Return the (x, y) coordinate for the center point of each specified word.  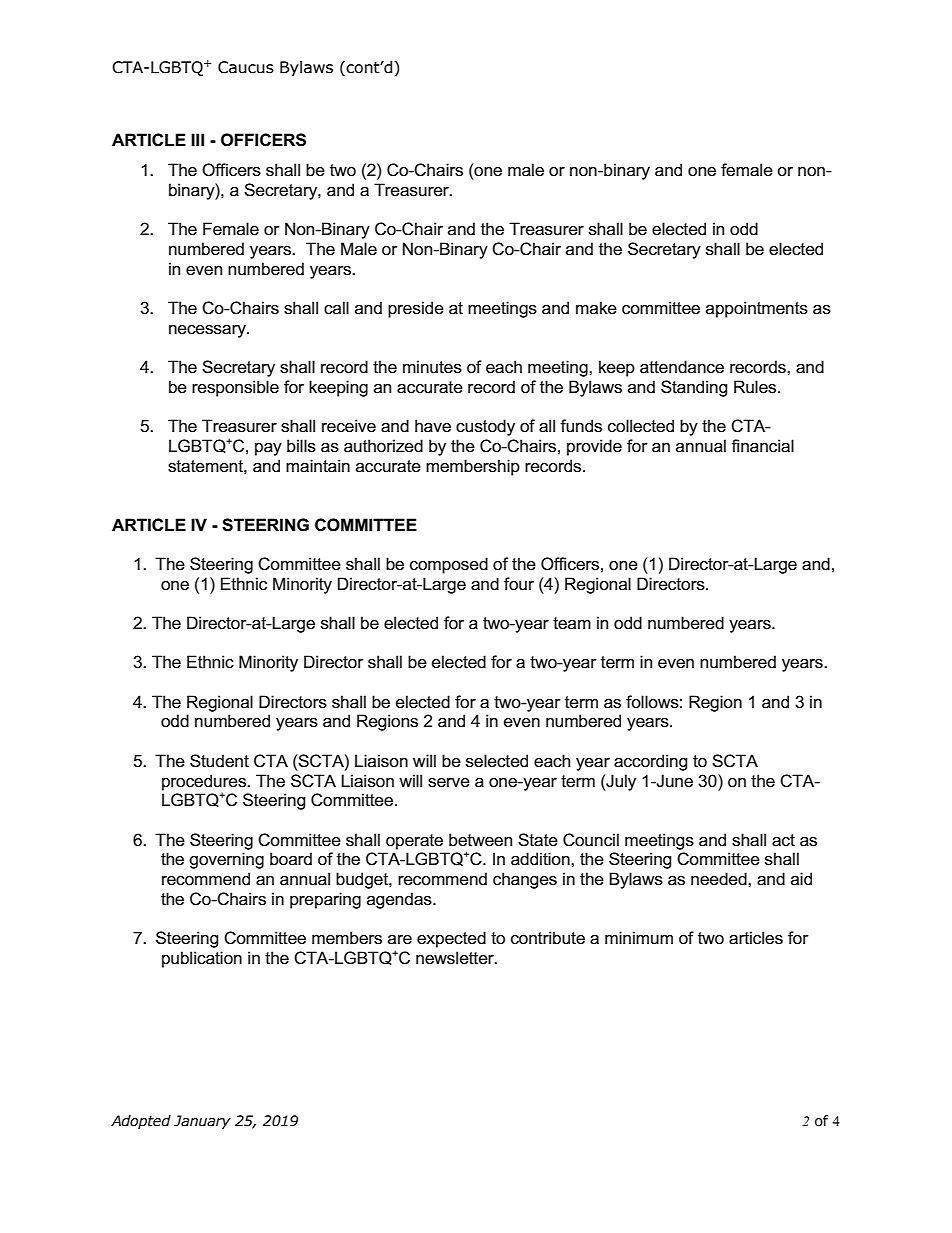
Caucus (246, 67)
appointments (757, 309)
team (572, 623)
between (480, 840)
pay (268, 449)
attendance (682, 367)
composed (449, 565)
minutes (432, 367)
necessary (208, 331)
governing (226, 860)
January (202, 1122)
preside (416, 309)
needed (720, 879)
